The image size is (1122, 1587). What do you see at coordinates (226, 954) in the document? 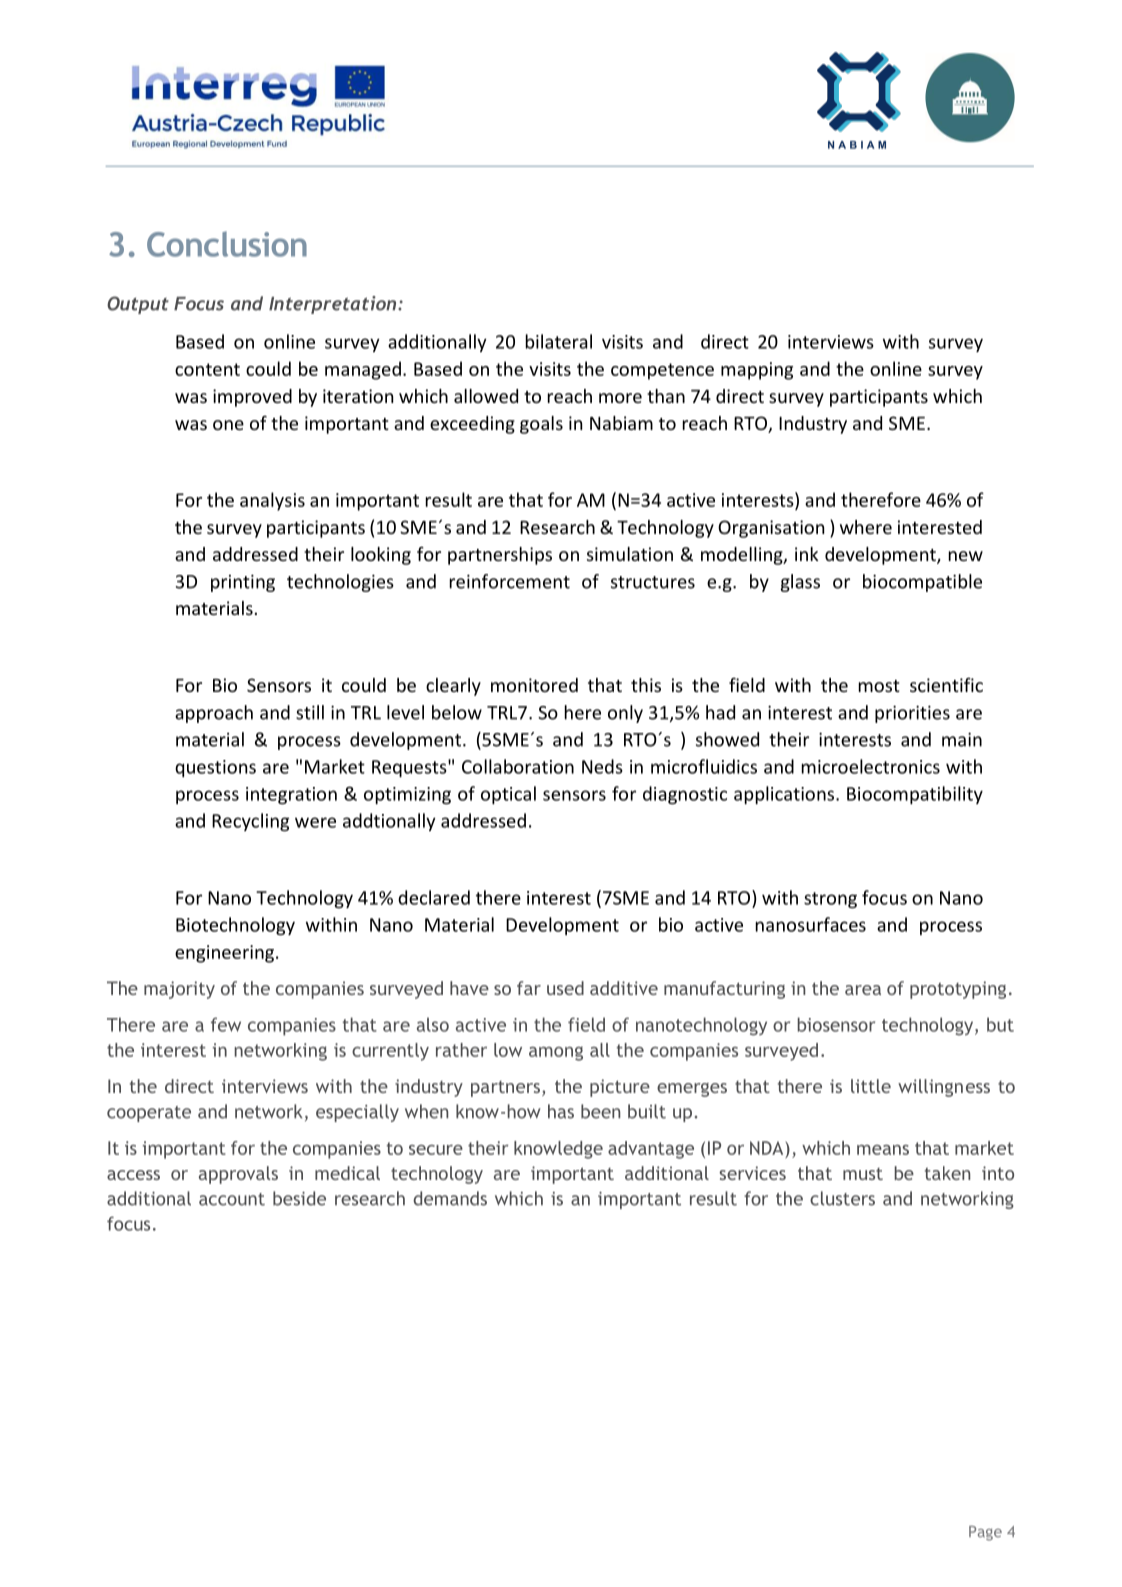
I see `engineering` at bounding box center [226, 954].
